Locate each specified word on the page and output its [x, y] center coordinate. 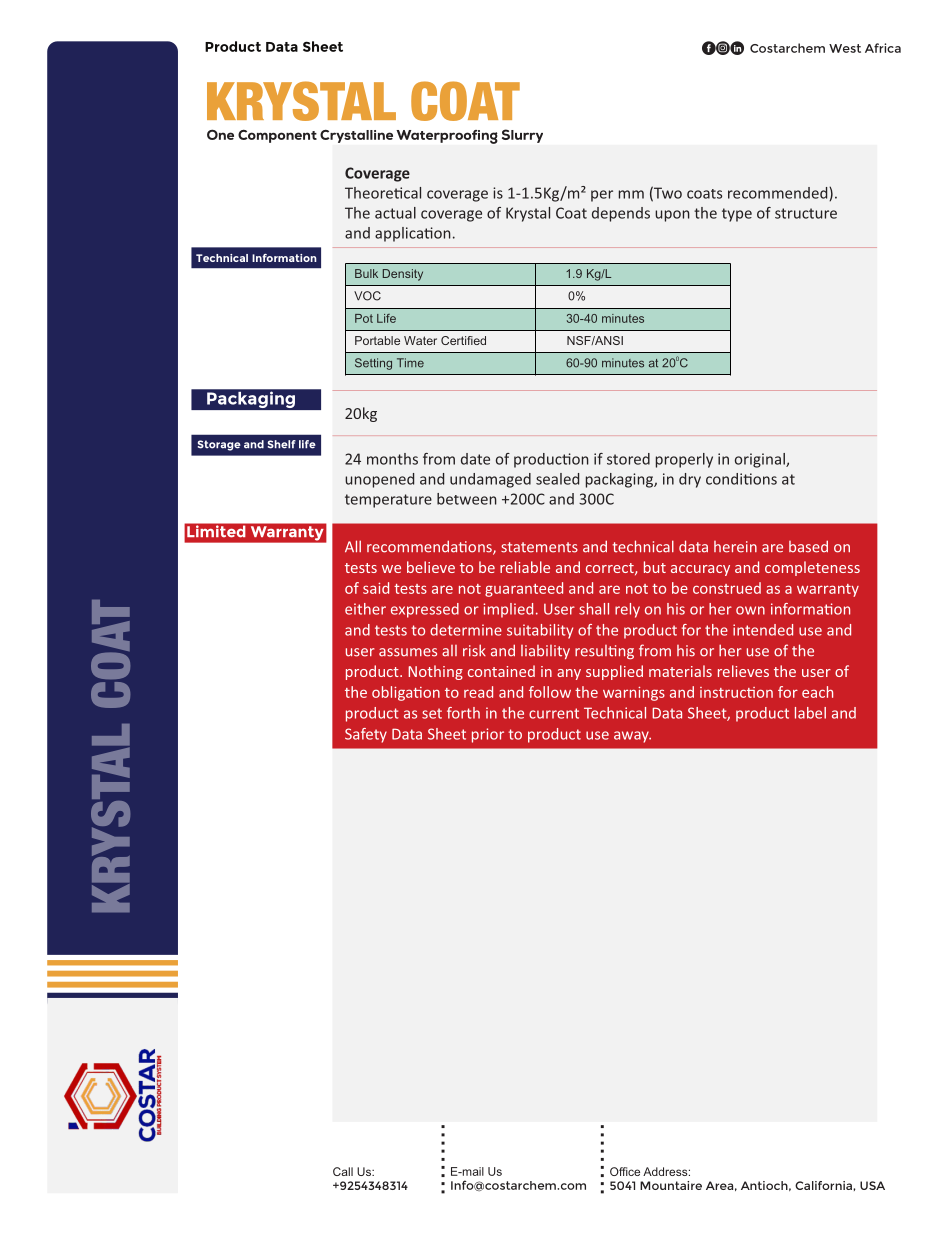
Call [343, 1171]
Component [277, 136]
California [824, 1185]
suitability [540, 631]
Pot [364, 318]
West [845, 48]
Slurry [522, 136]
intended [763, 630]
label [810, 713]
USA [872, 1185]
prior [488, 735]
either [365, 609]
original [761, 460]
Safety [366, 735]
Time [410, 363]
